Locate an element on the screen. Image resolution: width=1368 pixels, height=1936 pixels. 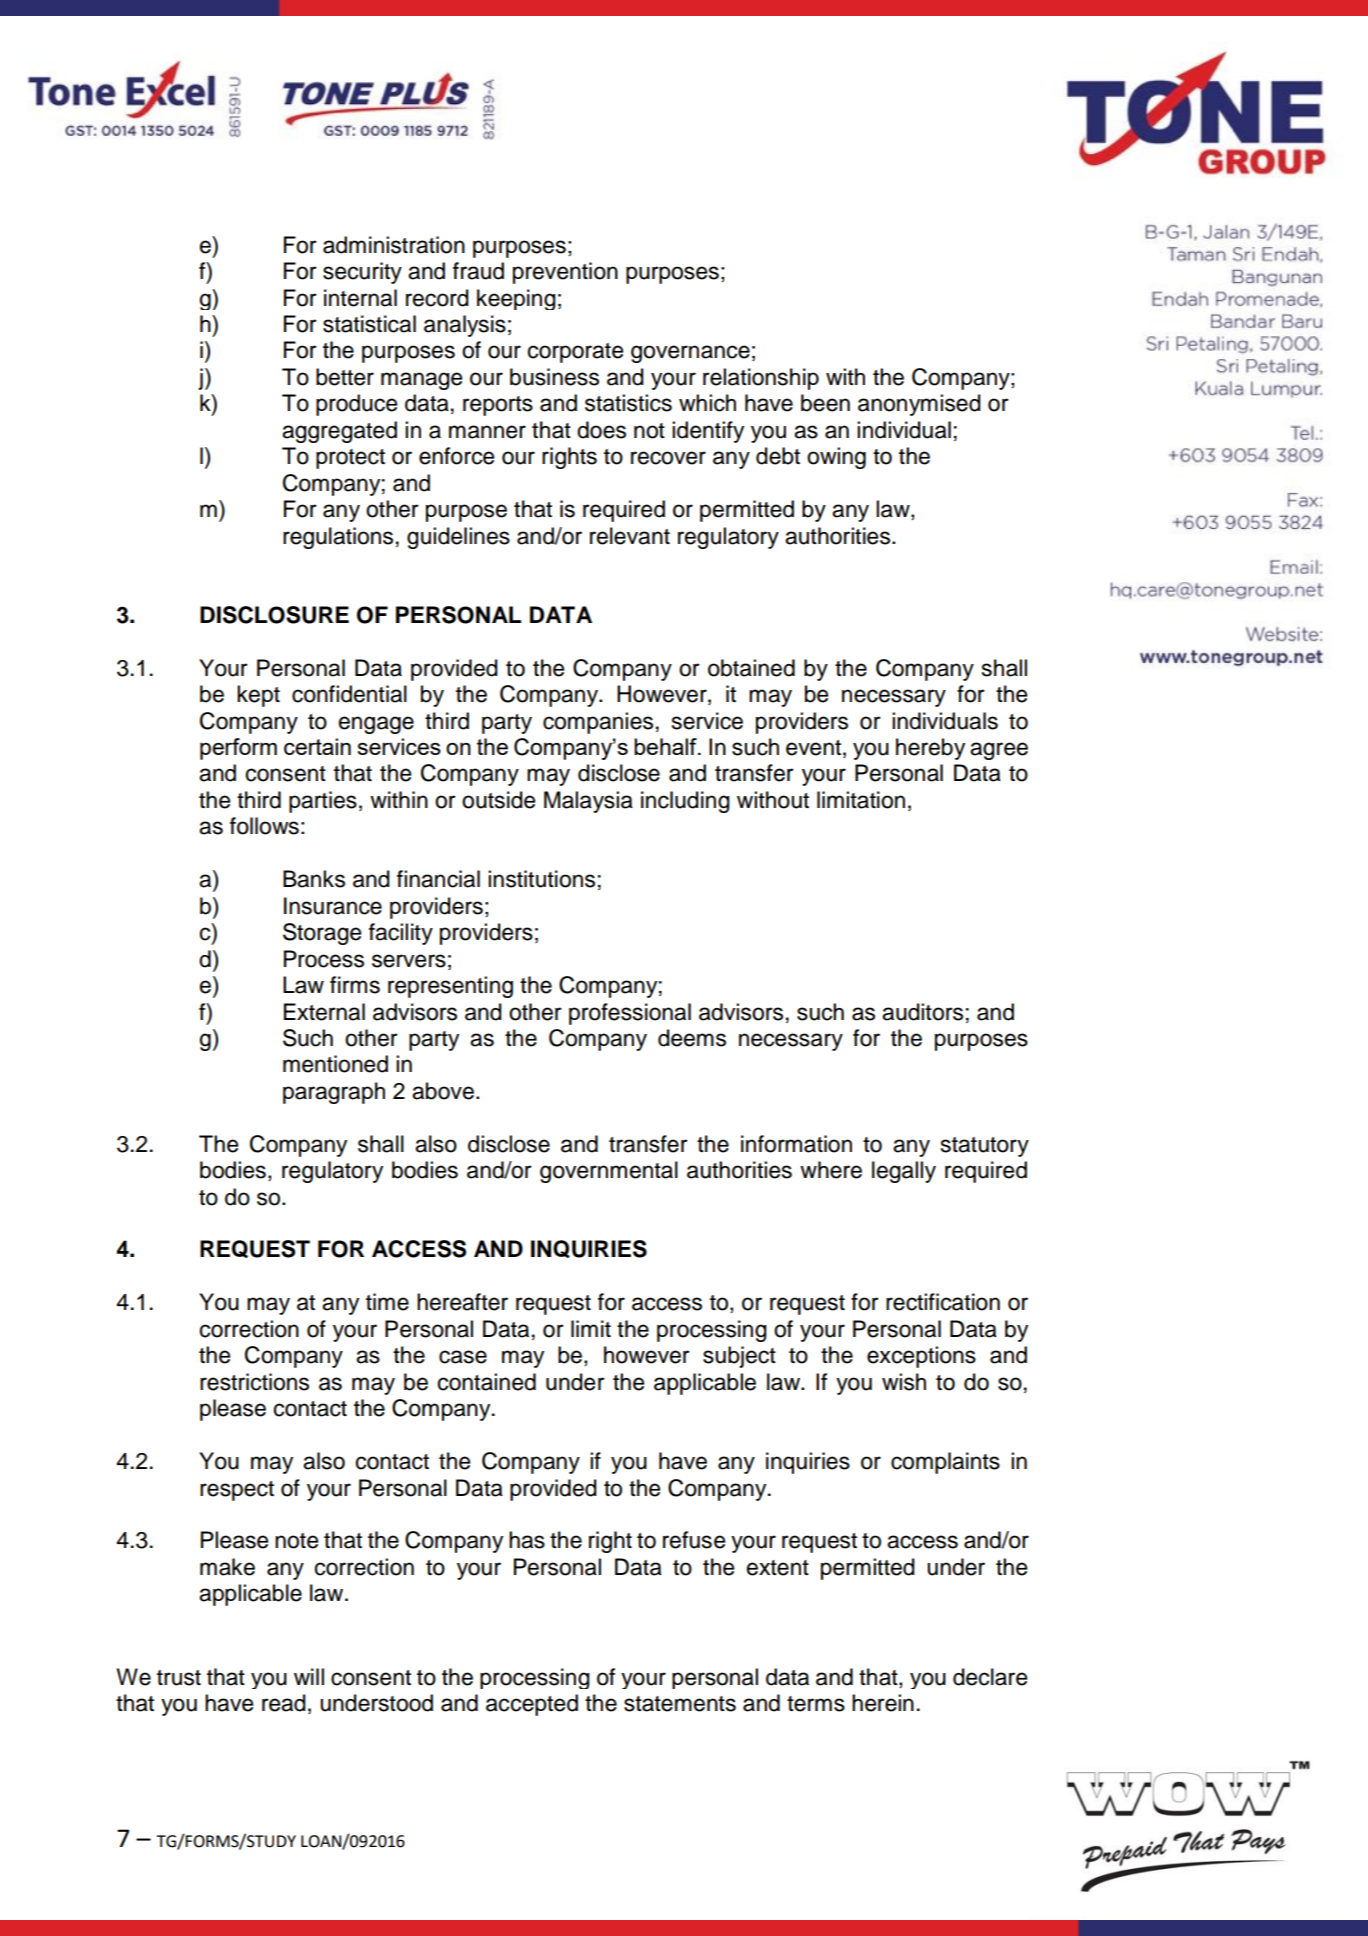
corporate is located at coordinates (575, 353).
